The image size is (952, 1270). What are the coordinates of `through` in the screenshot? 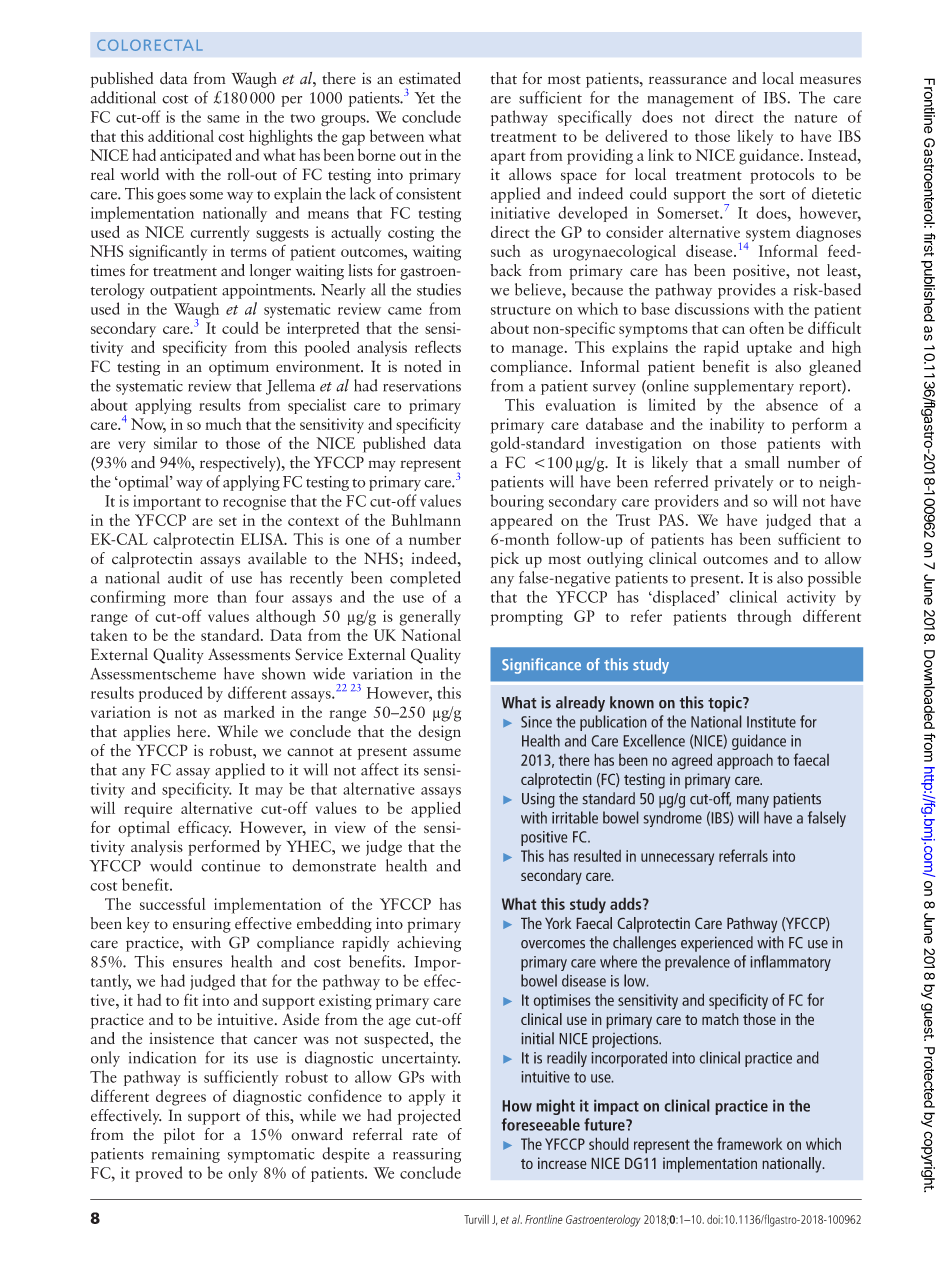 It's located at (764, 618).
